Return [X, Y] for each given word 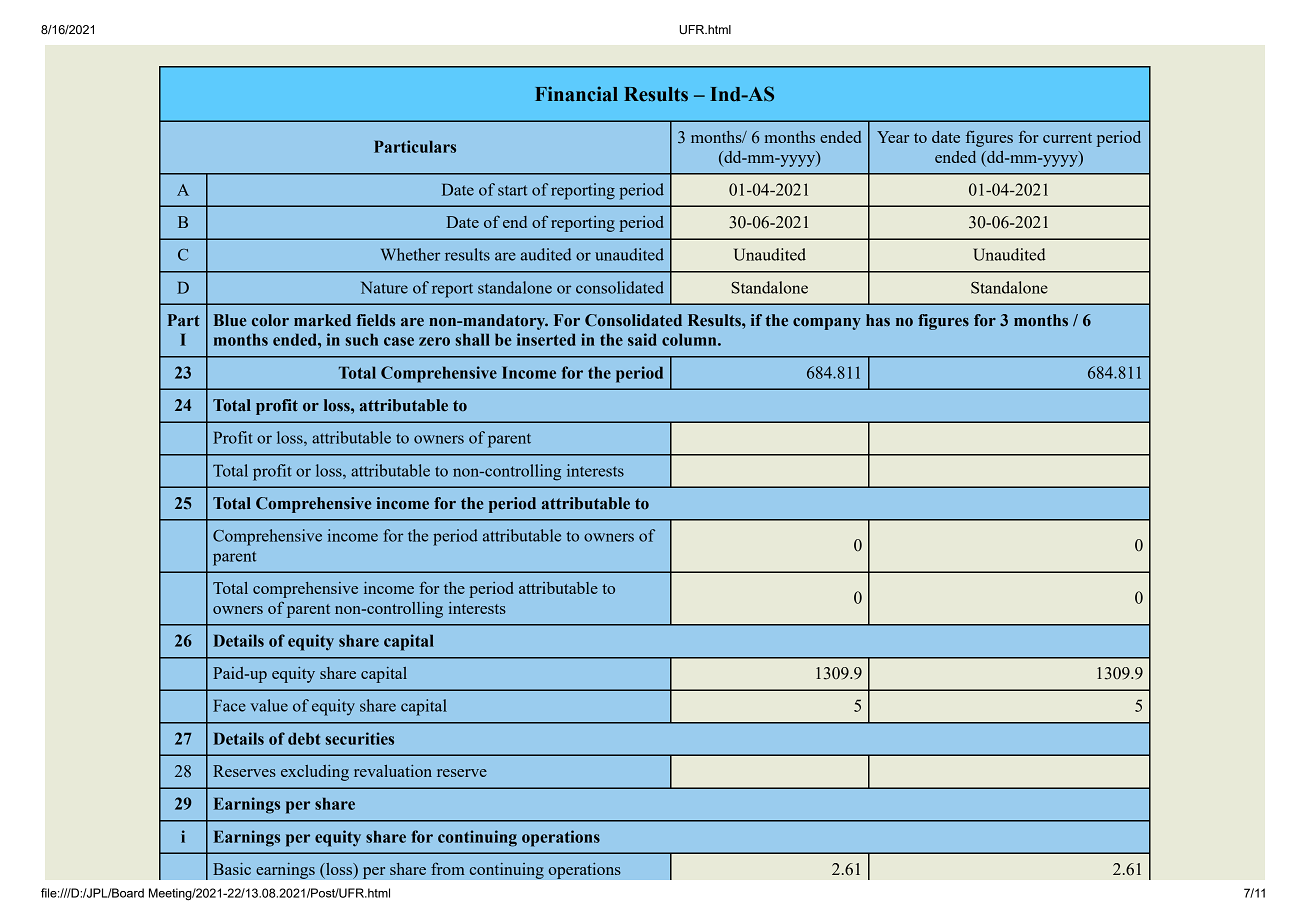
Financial [576, 94]
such [361, 339]
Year [893, 137]
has [878, 320]
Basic [232, 869]
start [512, 190]
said [642, 339]
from [448, 868]
